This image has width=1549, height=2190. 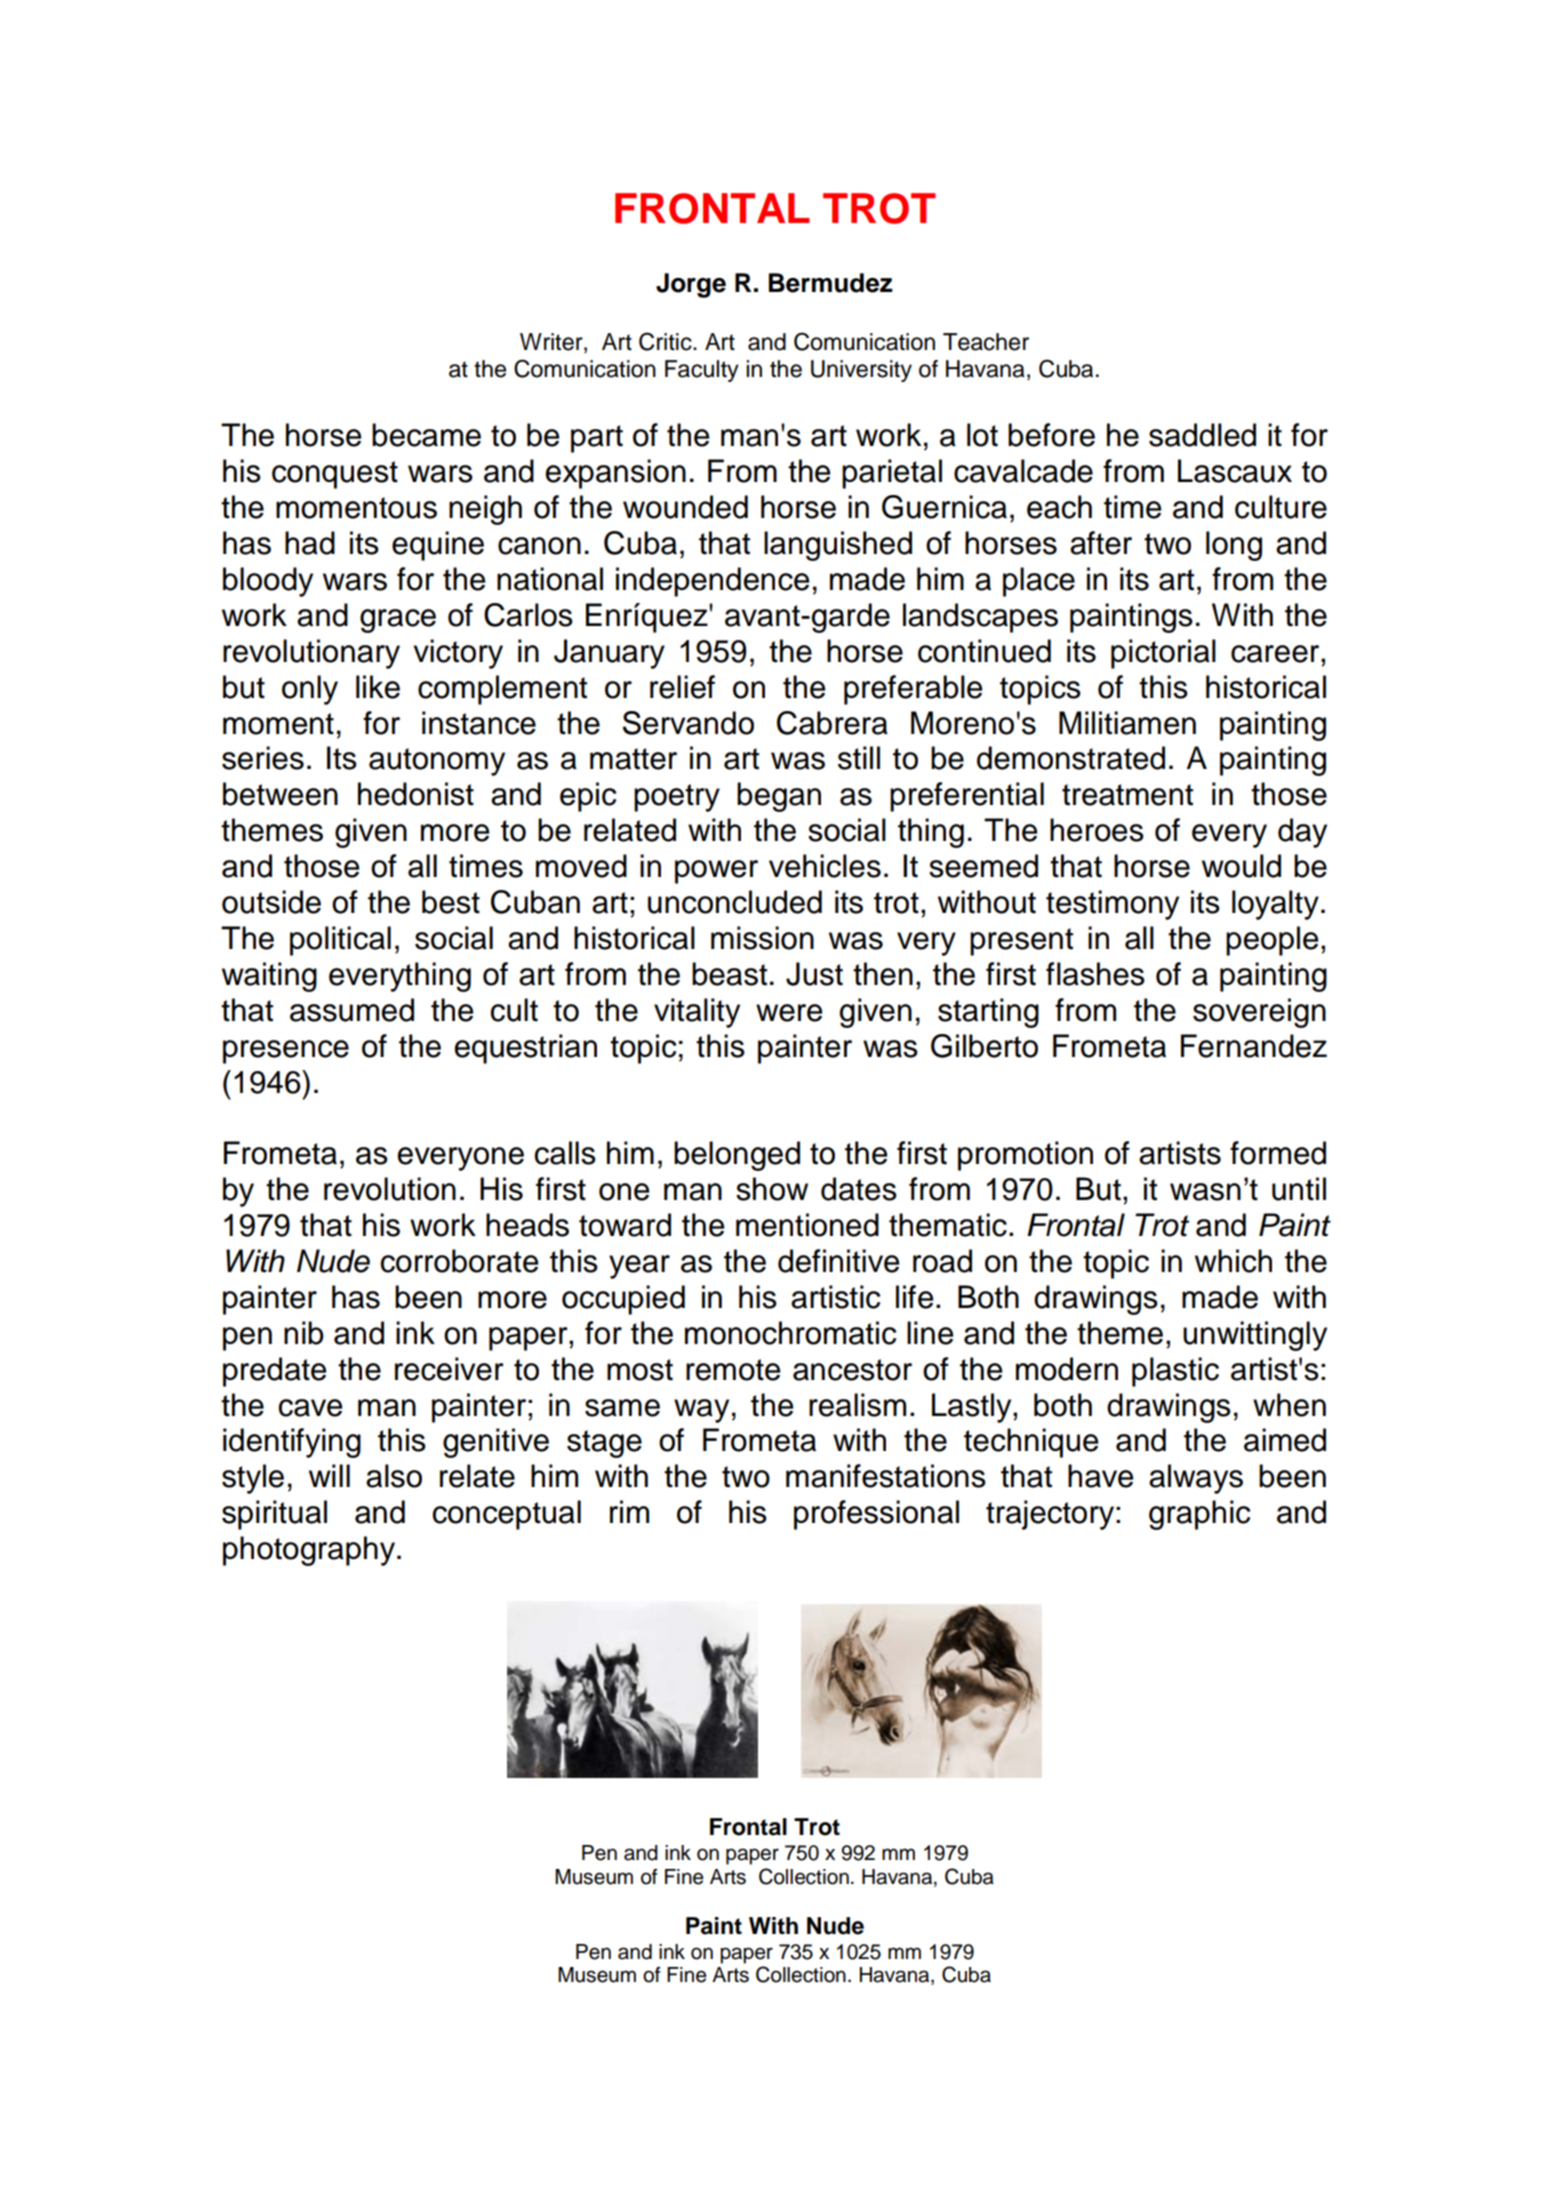 I want to click on saddled, so click(x=1202, y=435).
